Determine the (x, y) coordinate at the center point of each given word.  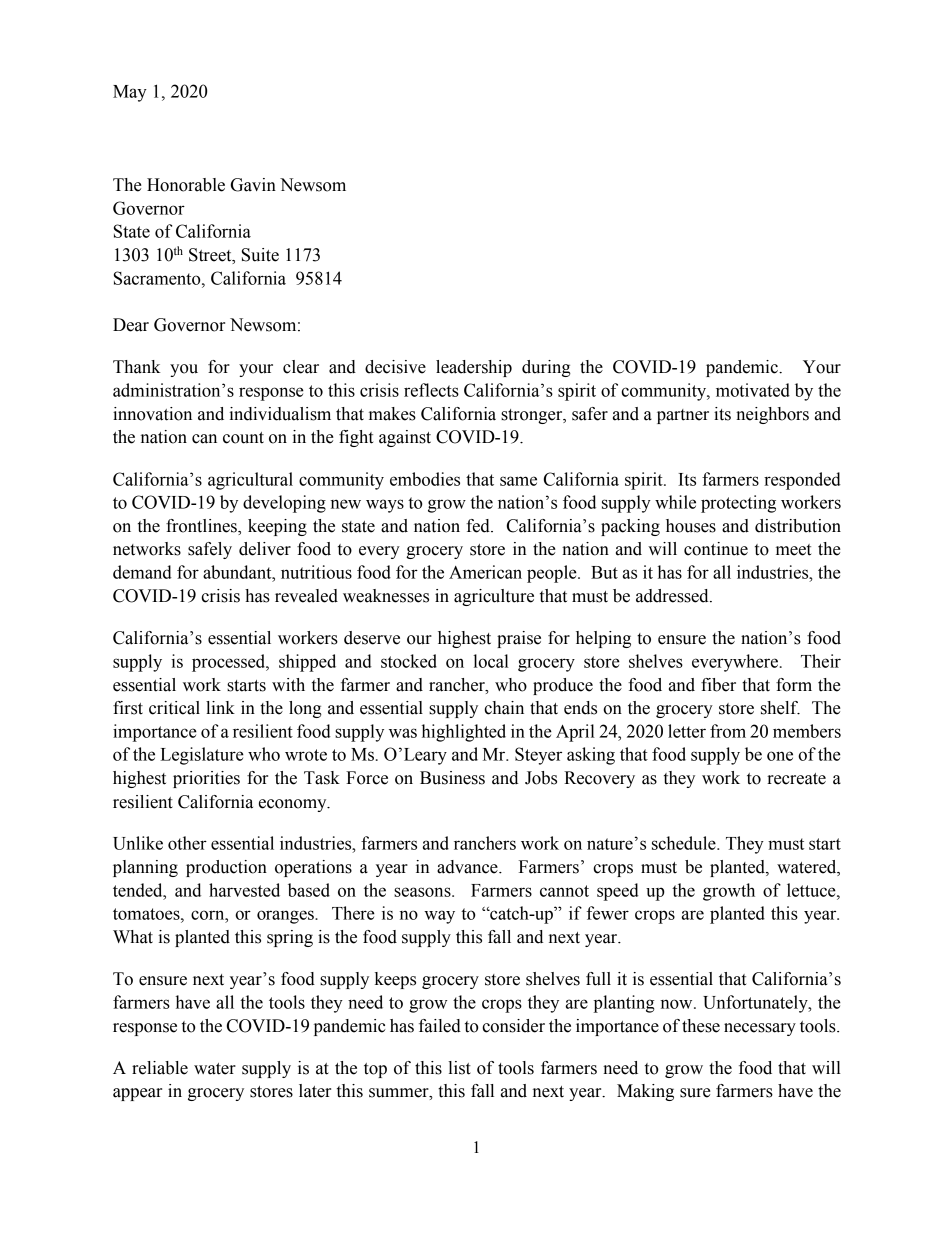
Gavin (253, 185)
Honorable (186, 185)
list (459, 1068)
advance (468, 867)
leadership (474, 368)
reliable (160, 1068)
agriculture (494, 597)
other (187, 843)
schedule (685, 843)
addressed (673, 596)
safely (210, 550)
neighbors (772, 415)
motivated (753, 390)
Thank (137, 367)
